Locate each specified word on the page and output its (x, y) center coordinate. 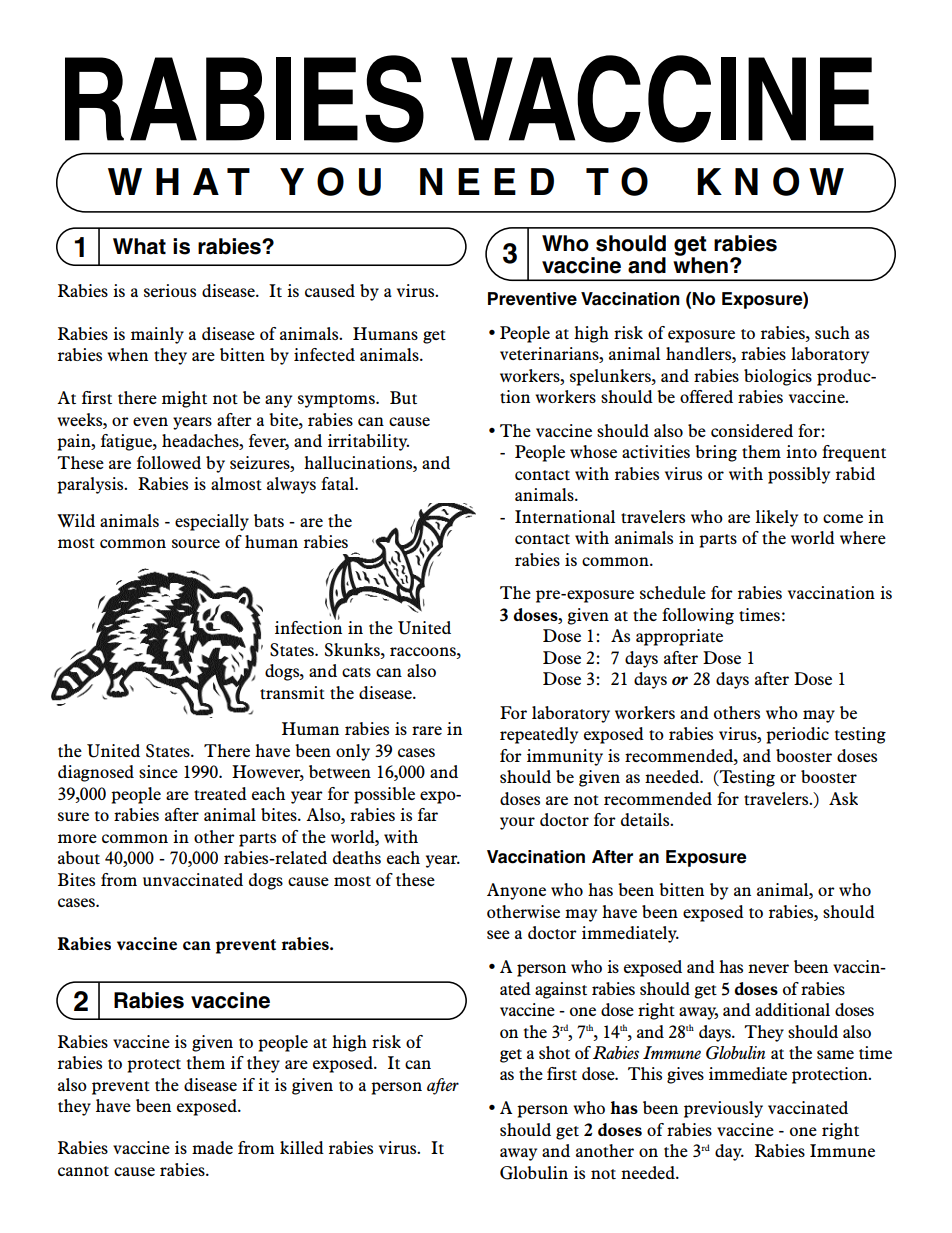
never (768, 968)
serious (170, 290)
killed (302, 1147)
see (498, 934)
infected (324, 355)
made (212, 1147)
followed (169, 462)
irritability (368, 442)
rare (427, 730)
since (158, 771)
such (832, 332)
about (79, 858)
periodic (797, 735)
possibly (799, 475)
